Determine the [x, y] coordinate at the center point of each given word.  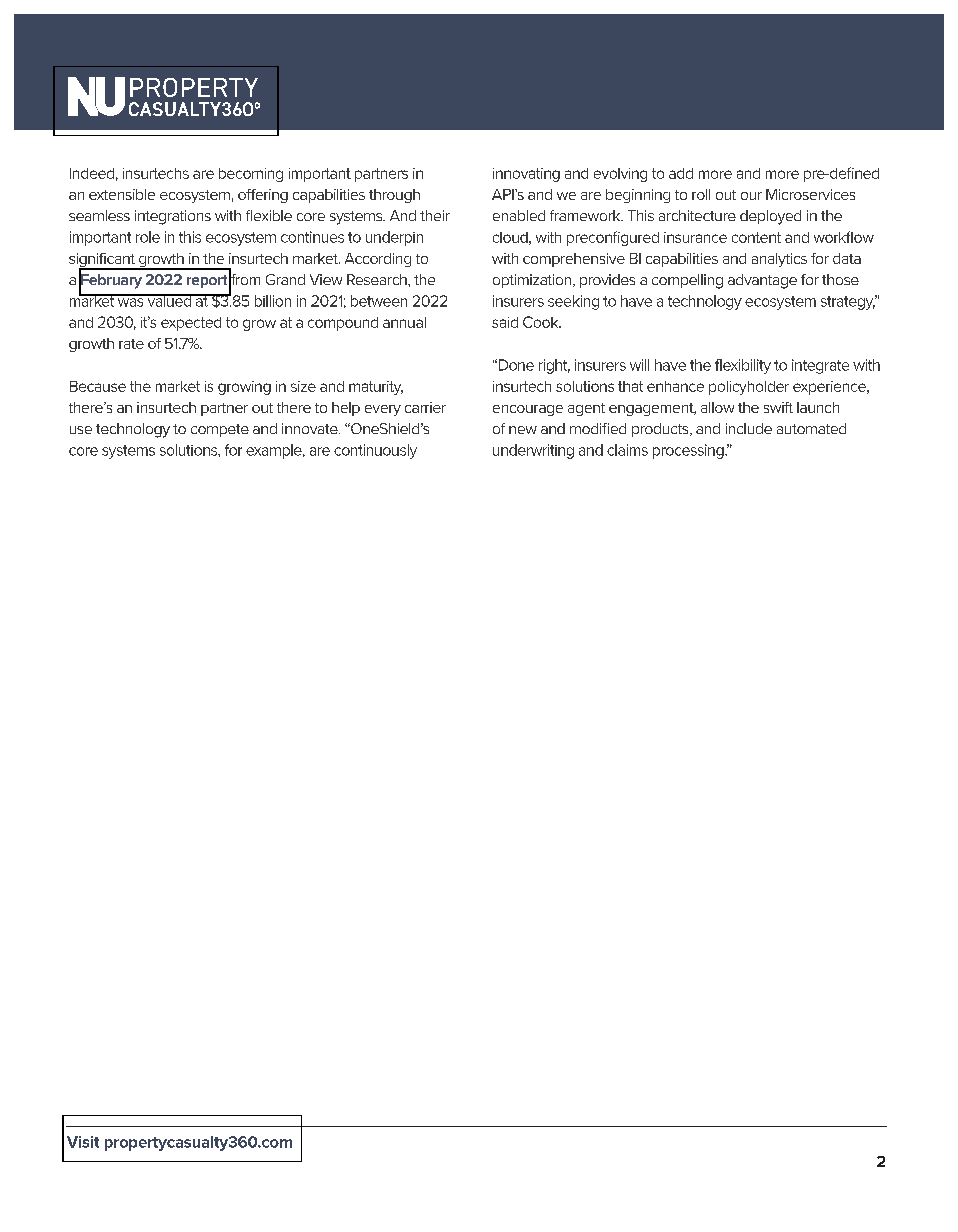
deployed [770, 217]
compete [220, 430]
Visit [83, 1142]
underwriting [533, 451]
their [435, 215]
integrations [173, 217]
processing [689, 451]
